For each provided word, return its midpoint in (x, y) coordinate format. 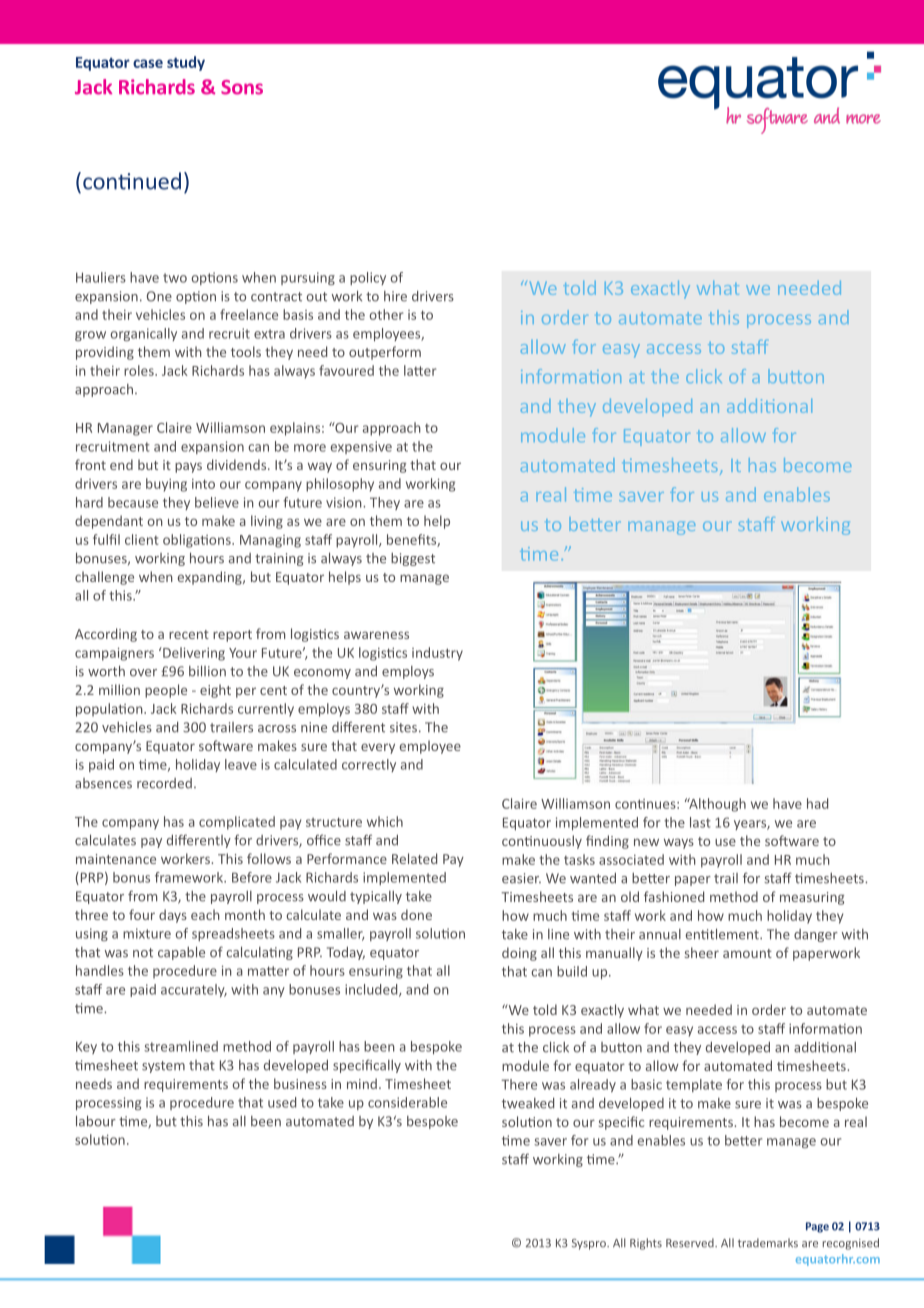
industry (437, 654)
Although (716, 805)
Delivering (193, 654)
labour (96, 1121)
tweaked (528, 1103)
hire (395, 296)
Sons (242, 87)
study (186, 63)
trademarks (768, 1243)
